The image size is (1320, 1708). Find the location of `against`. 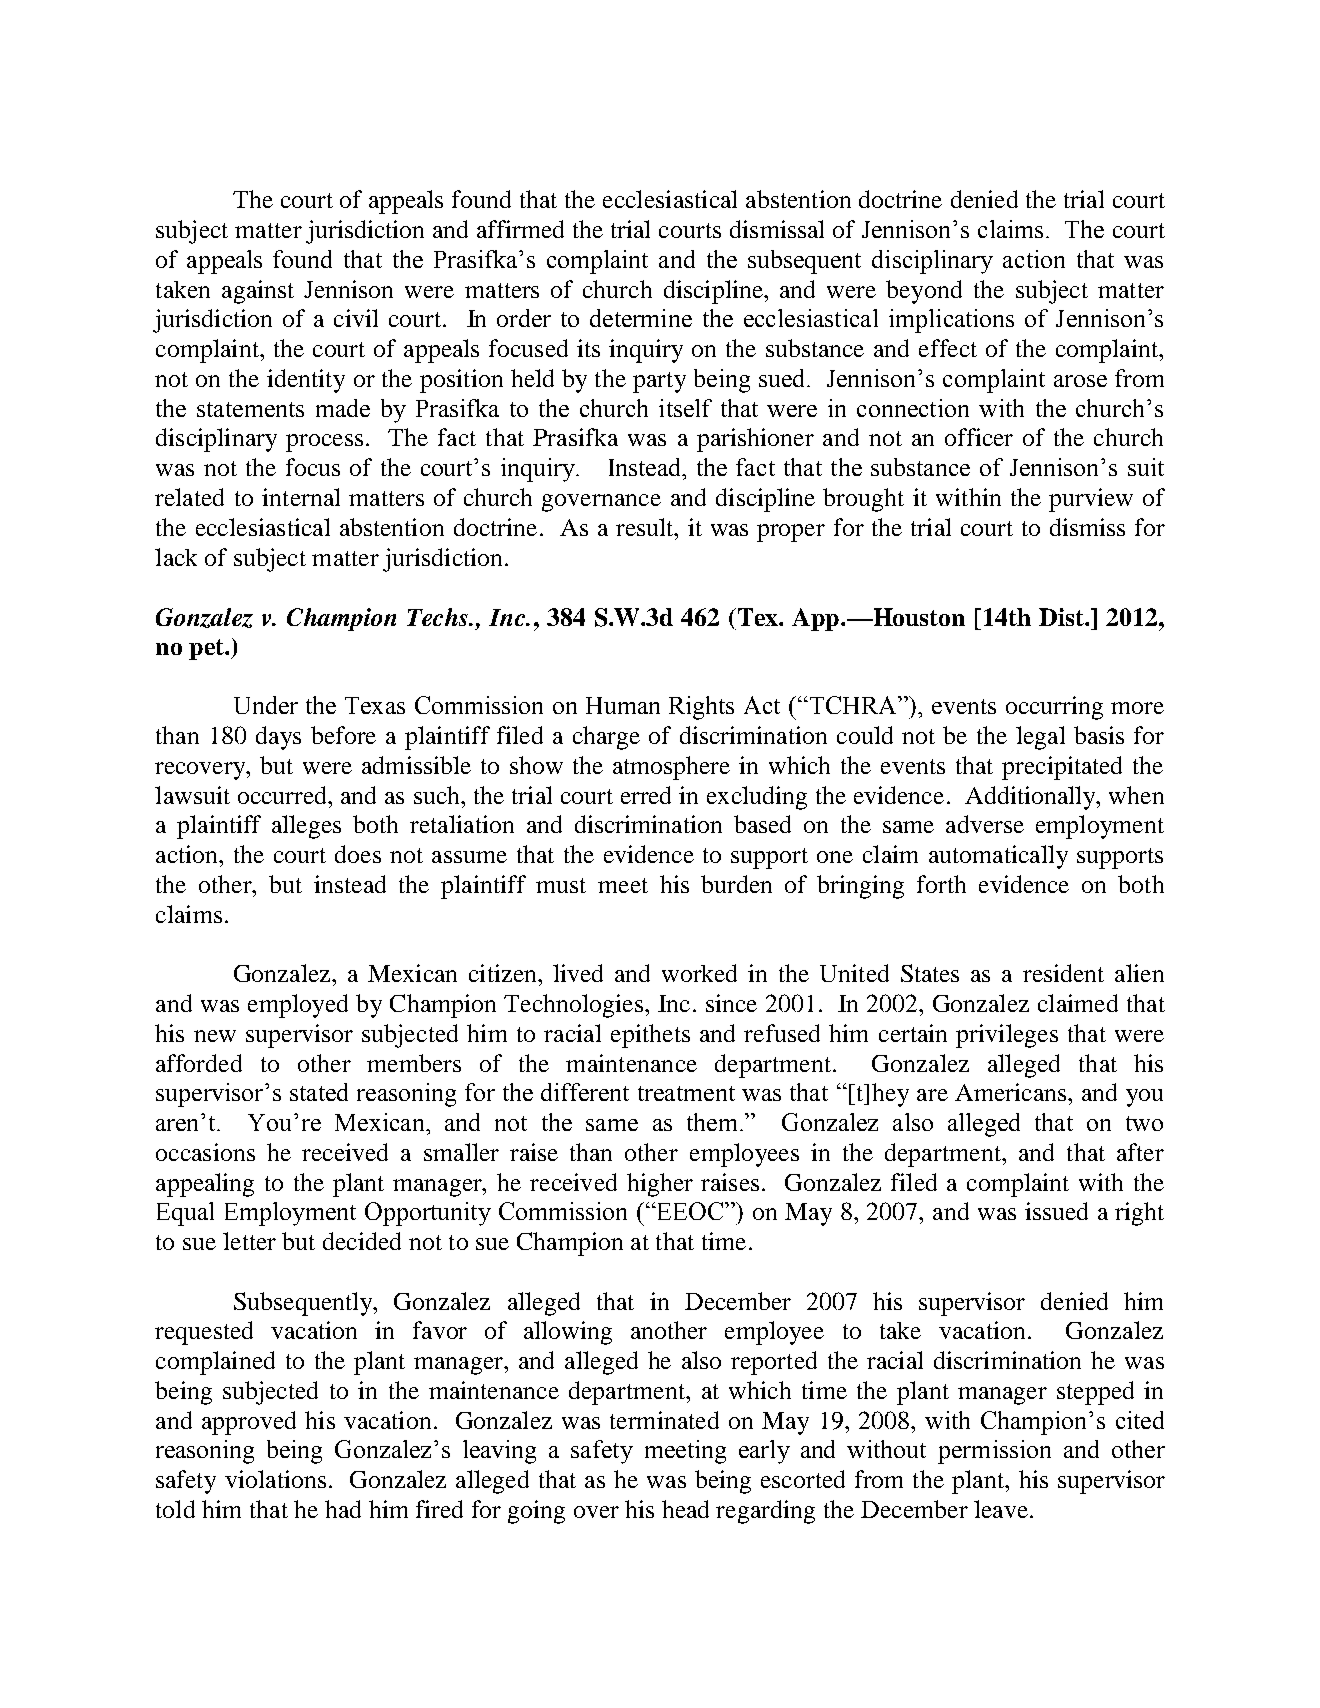

against is located at coordinates (258, 292).
